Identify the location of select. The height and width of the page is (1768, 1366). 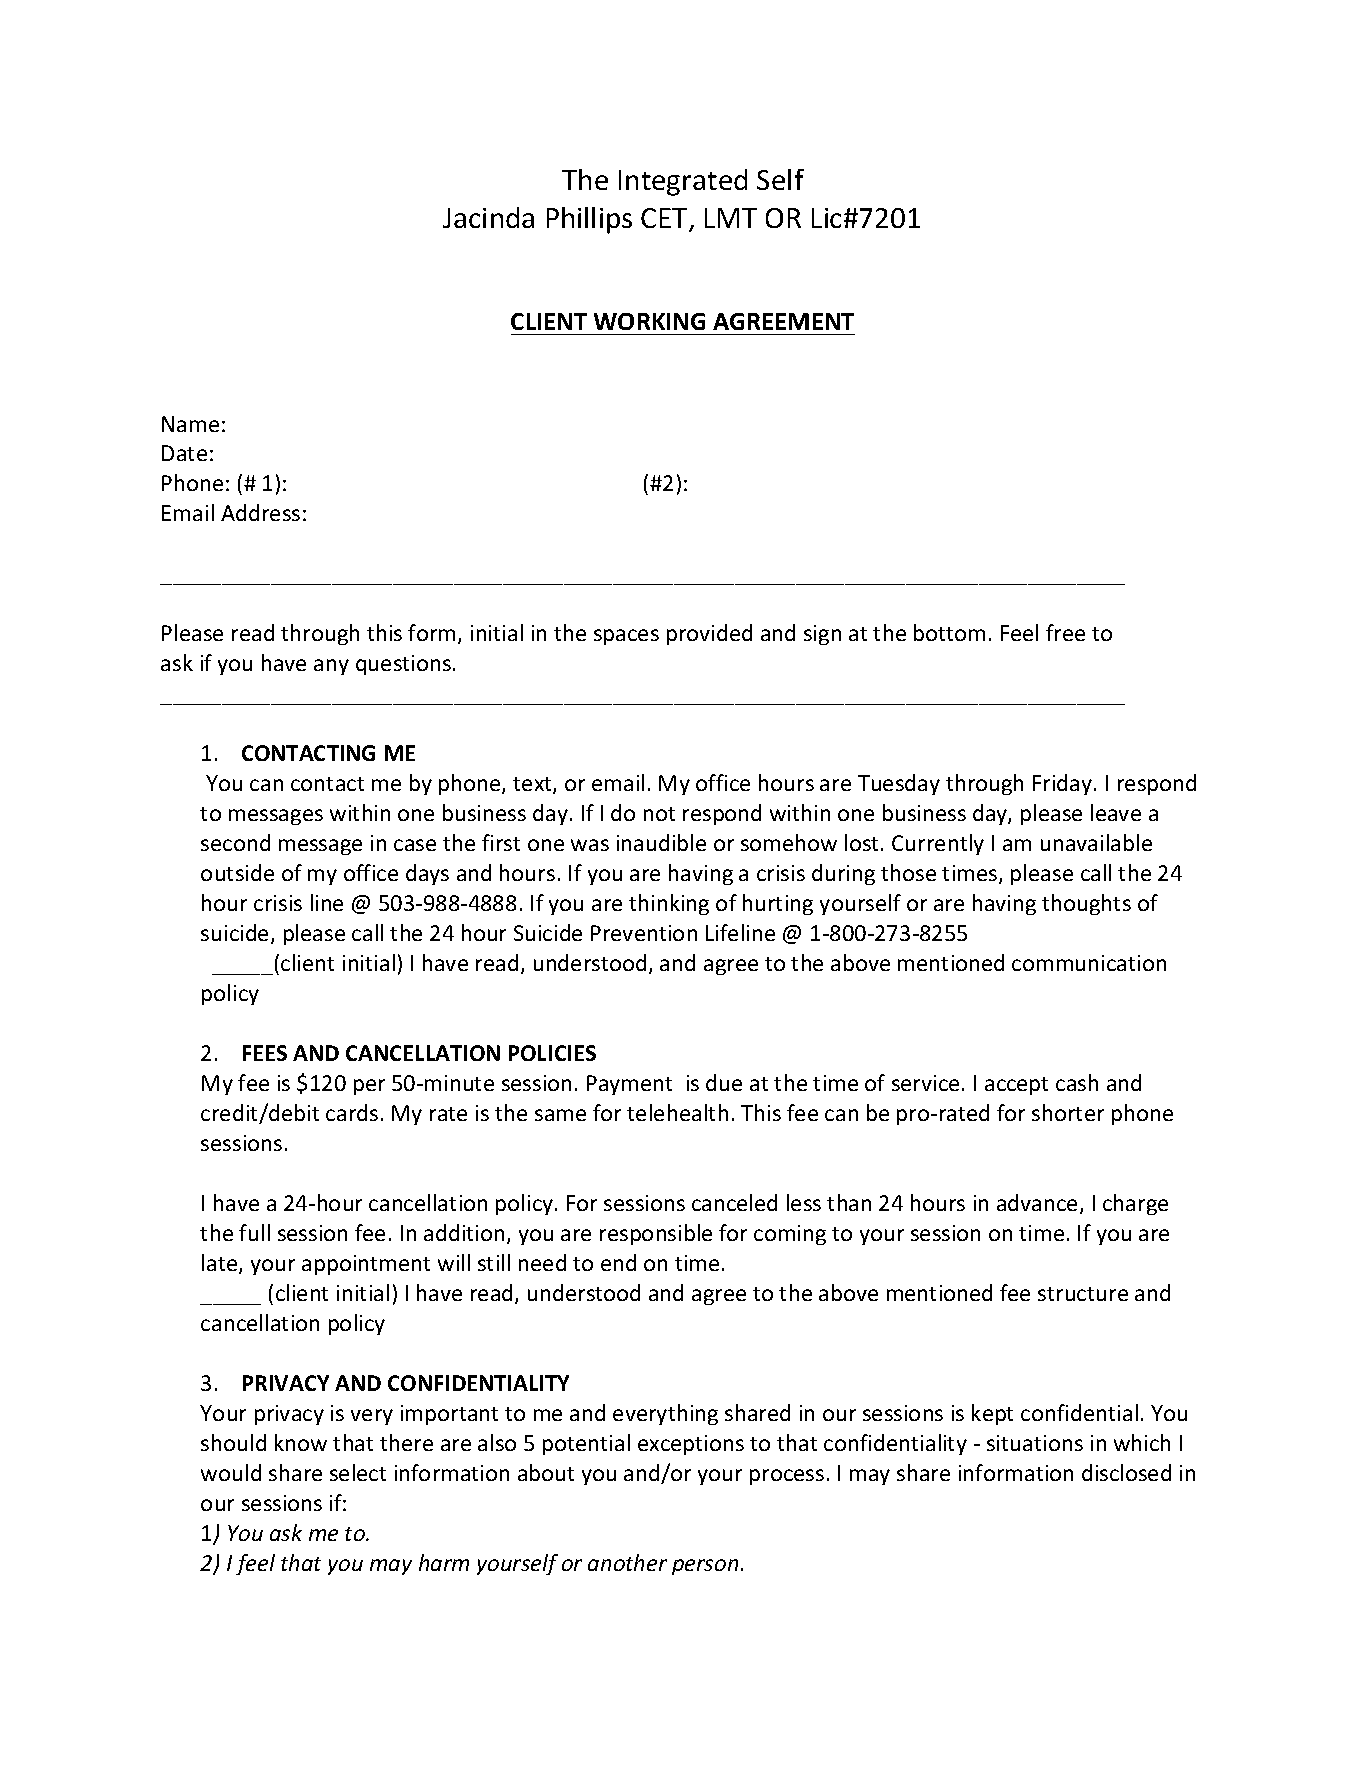
(358, 1472).
